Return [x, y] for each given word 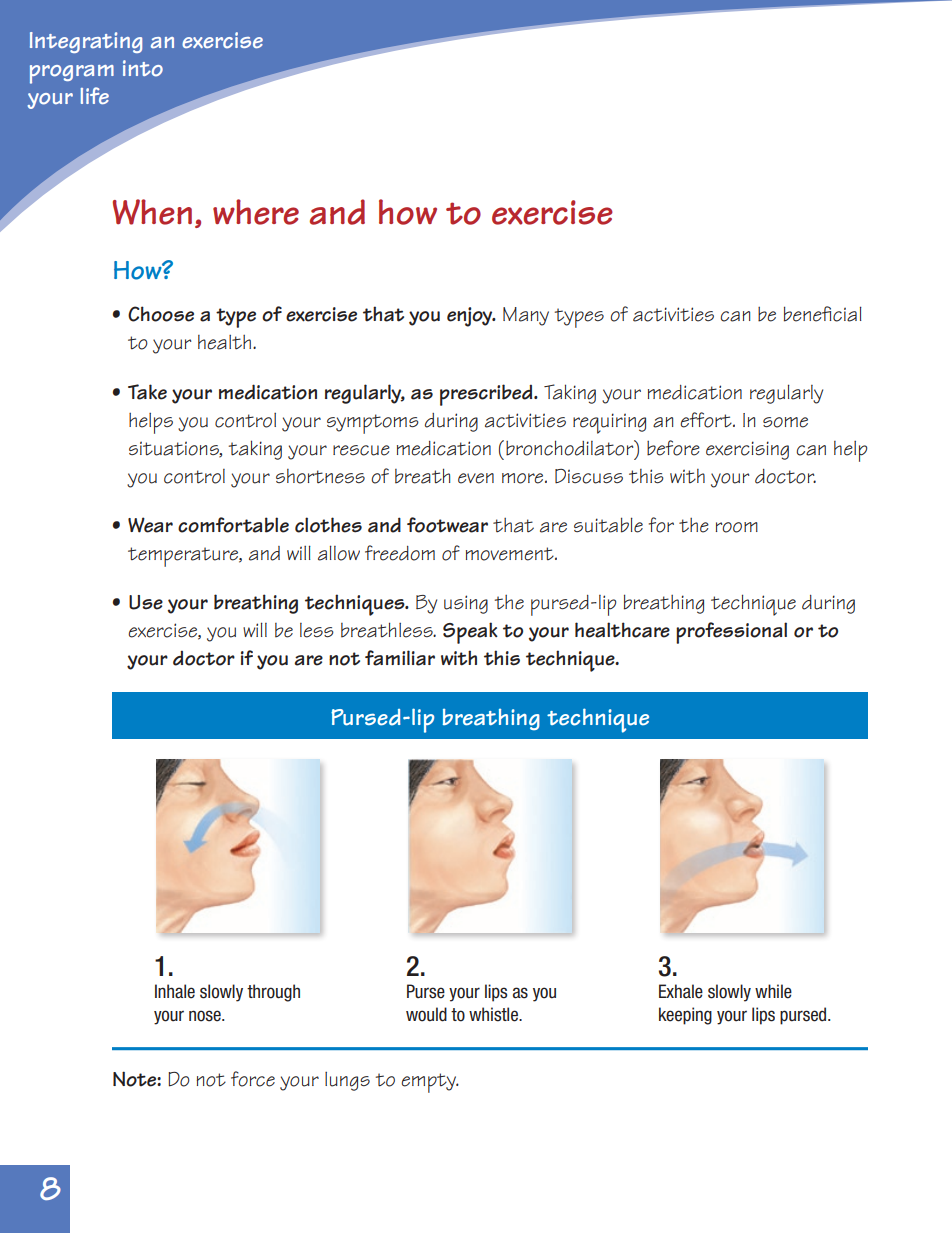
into [143, 68]
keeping [685, 1016]
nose [206, 1016]
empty [430, 1083]
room [736, 527]
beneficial [823, 314]
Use [146, 602]
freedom [400, 553]
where [256, 212]
